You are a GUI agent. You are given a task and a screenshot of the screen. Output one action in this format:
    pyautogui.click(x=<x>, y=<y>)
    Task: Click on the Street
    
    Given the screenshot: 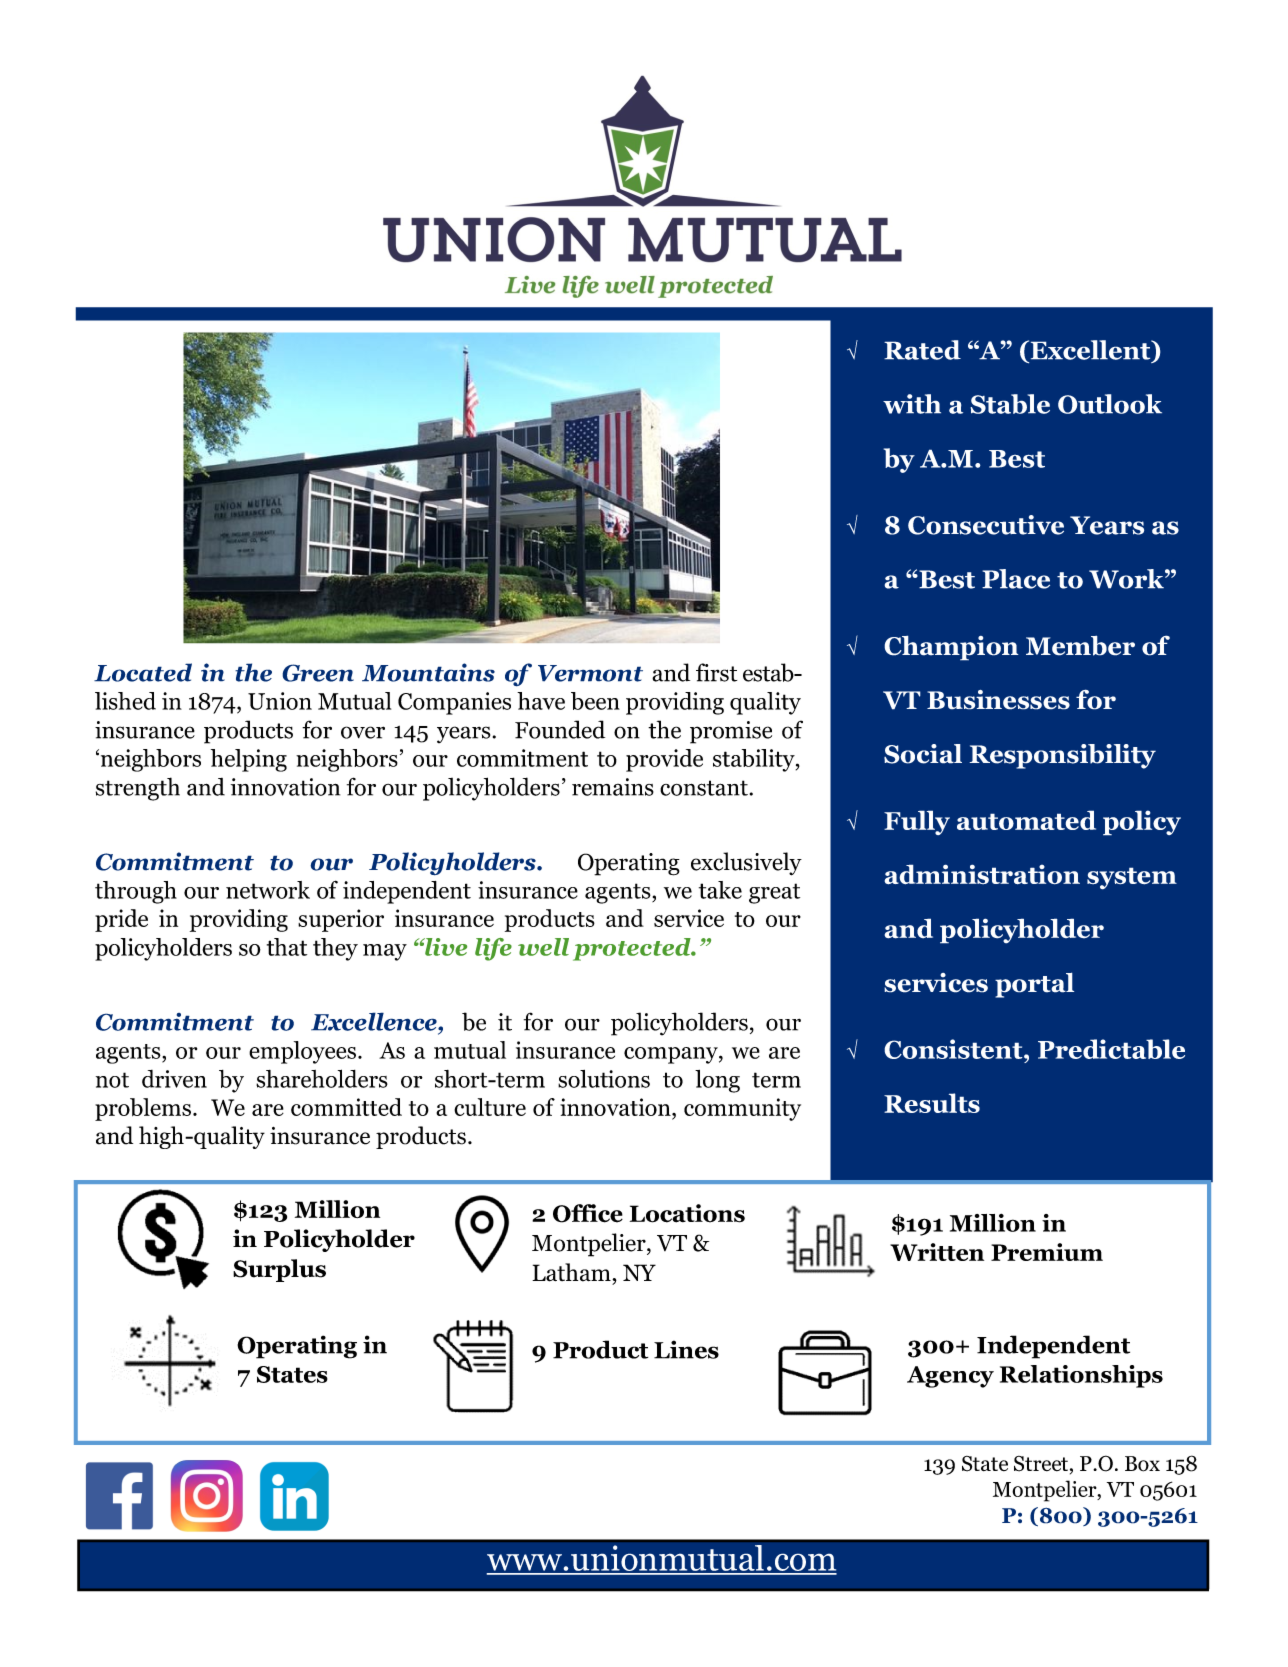 What is the action you would take?
    pyautogui.click(x=1041, y=1464)
